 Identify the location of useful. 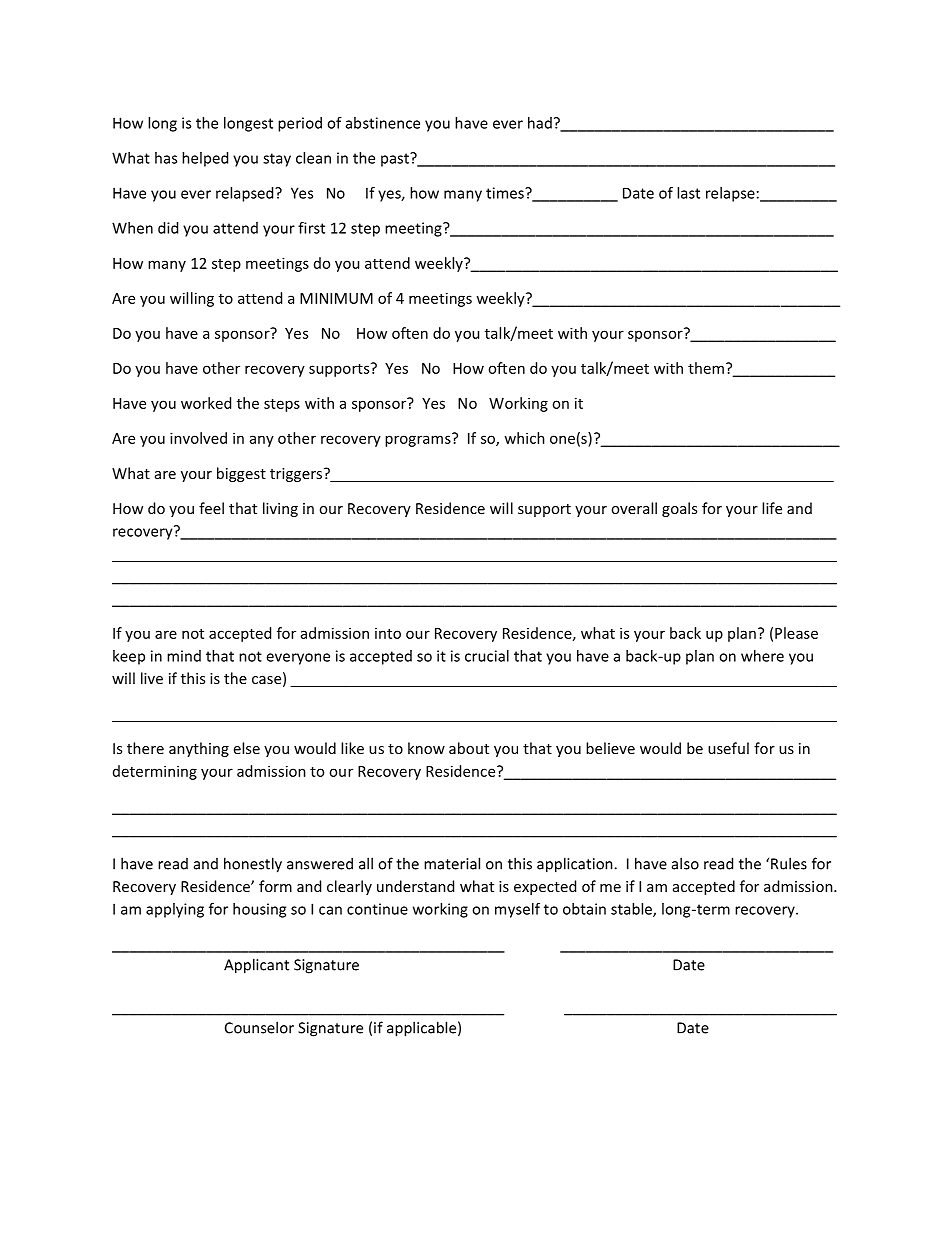
(728, 748).
